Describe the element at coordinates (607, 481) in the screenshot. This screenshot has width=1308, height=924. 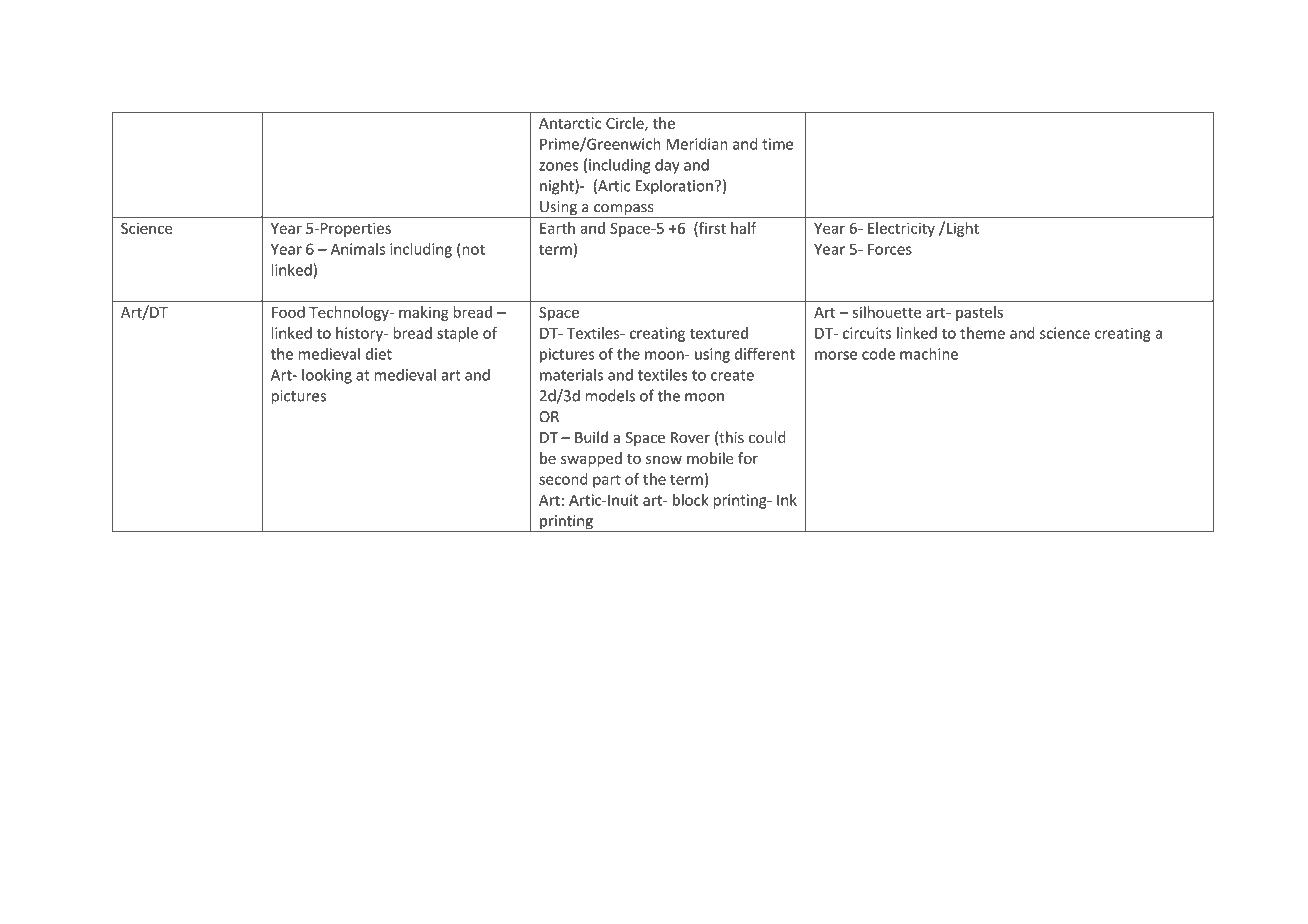
I see `part` at that location.
